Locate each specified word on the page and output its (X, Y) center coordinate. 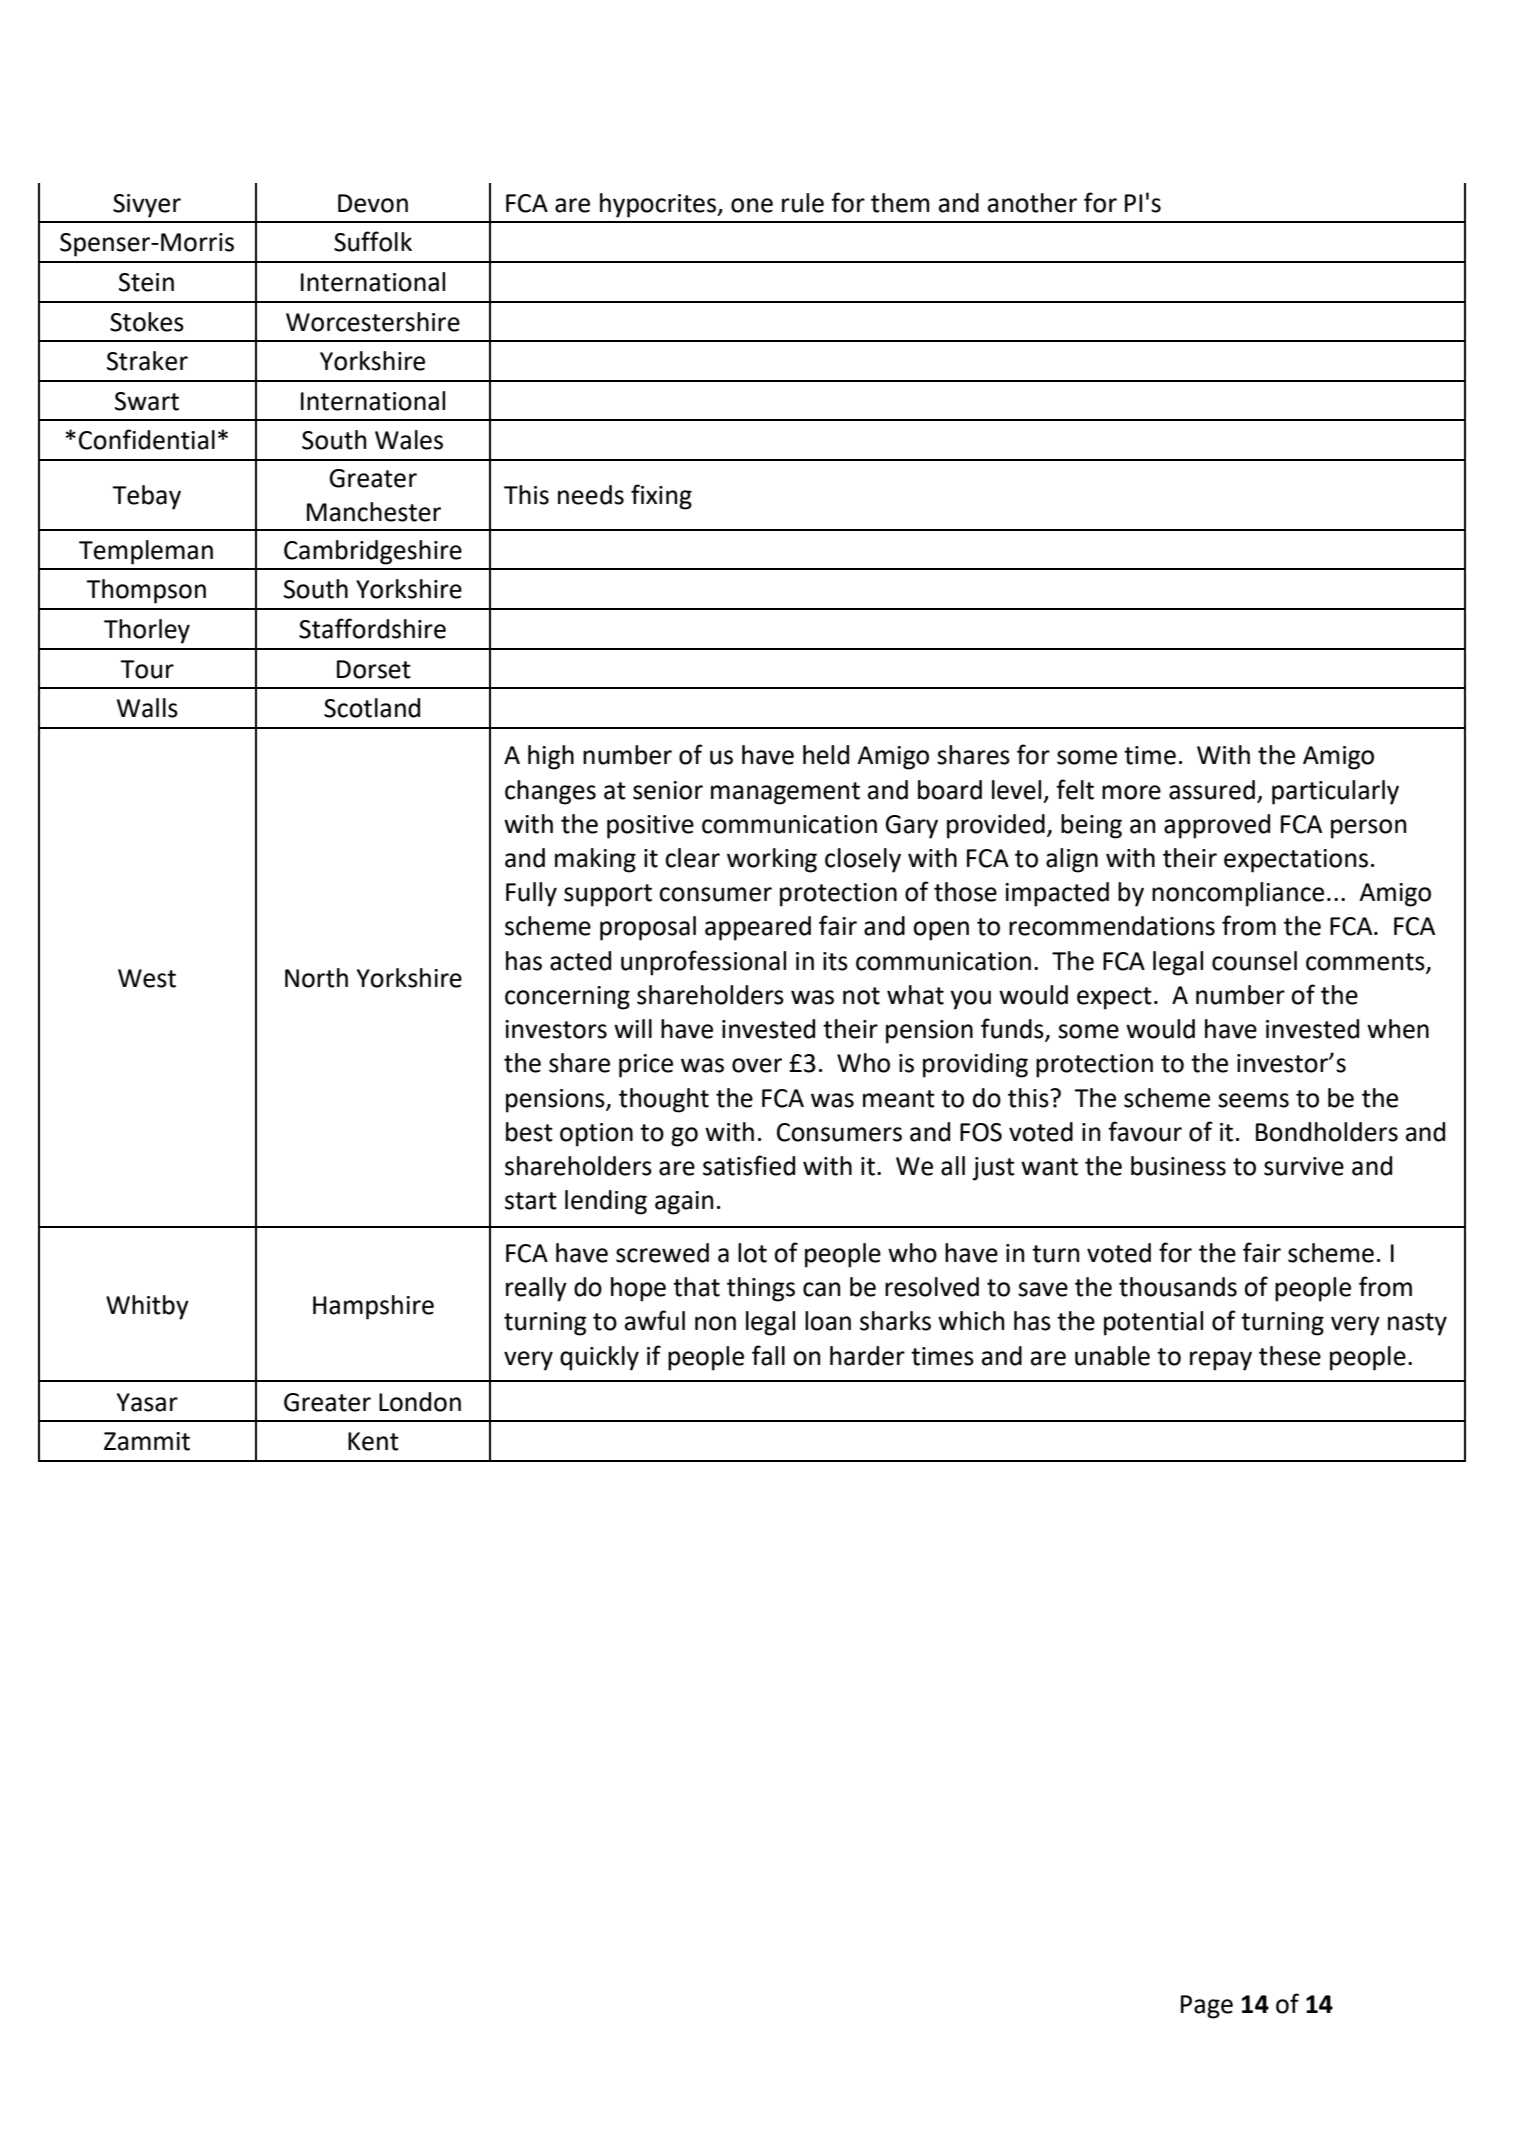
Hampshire (373, 1307)
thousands (1178, 1287)
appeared (758, 928)
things (761, 1289)
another (1032, 203)
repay (1221, 1361)
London (420, 1402)
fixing (661, 497)
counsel (1254, 961)
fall (768, 1355)
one (752, 205)
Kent (373, 1441)
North (316, 978)
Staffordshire (372, 628)
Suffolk (373, 241)
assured (1212, 790)
